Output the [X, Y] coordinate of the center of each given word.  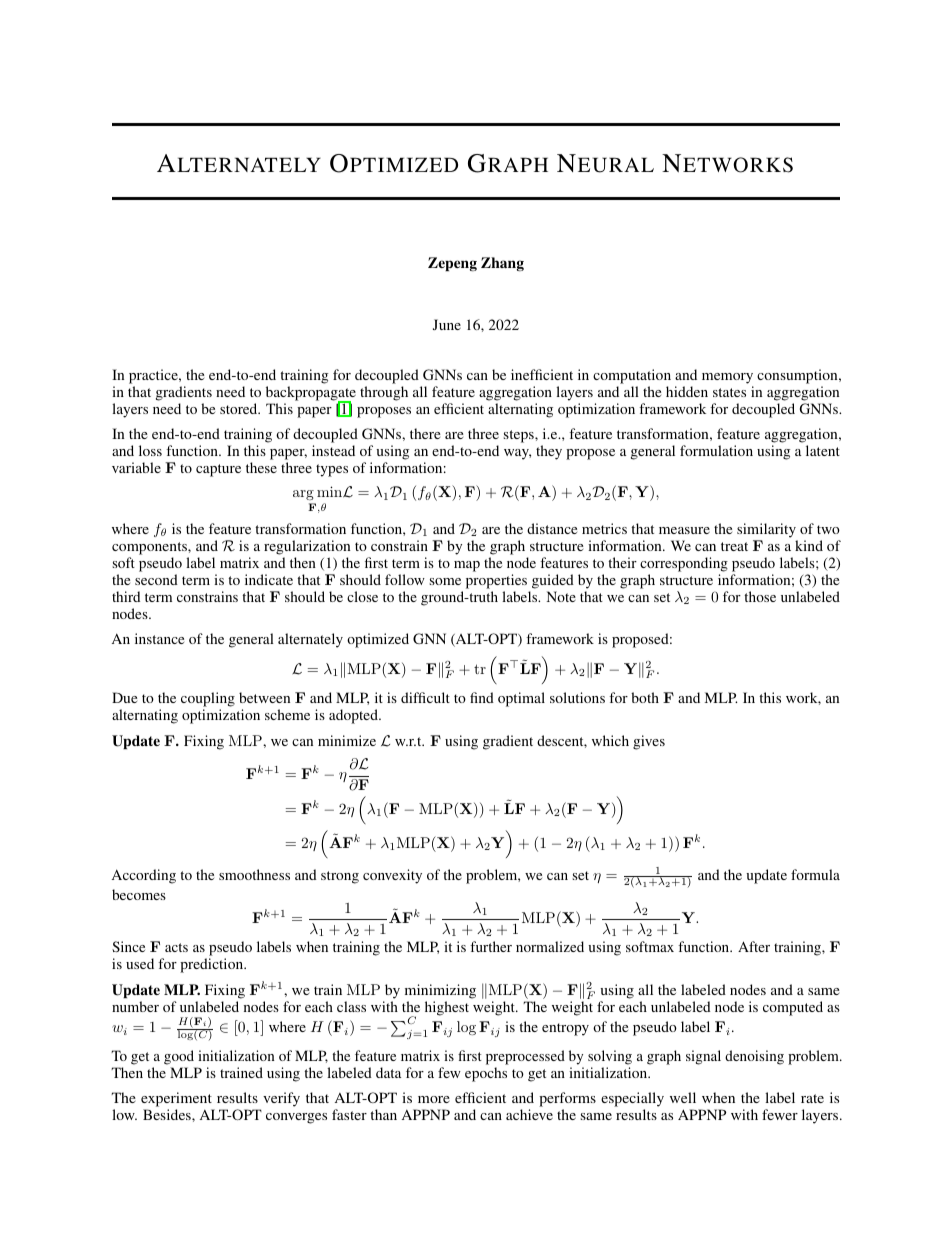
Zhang [502, 264]
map [467, 566]
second [156, 579]
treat [734, 546]
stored [240, 408]
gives [649, 742]
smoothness [254, 874]
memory [727, 378]
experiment [177, 1101]
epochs [486, 1074]
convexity [392, 876]
